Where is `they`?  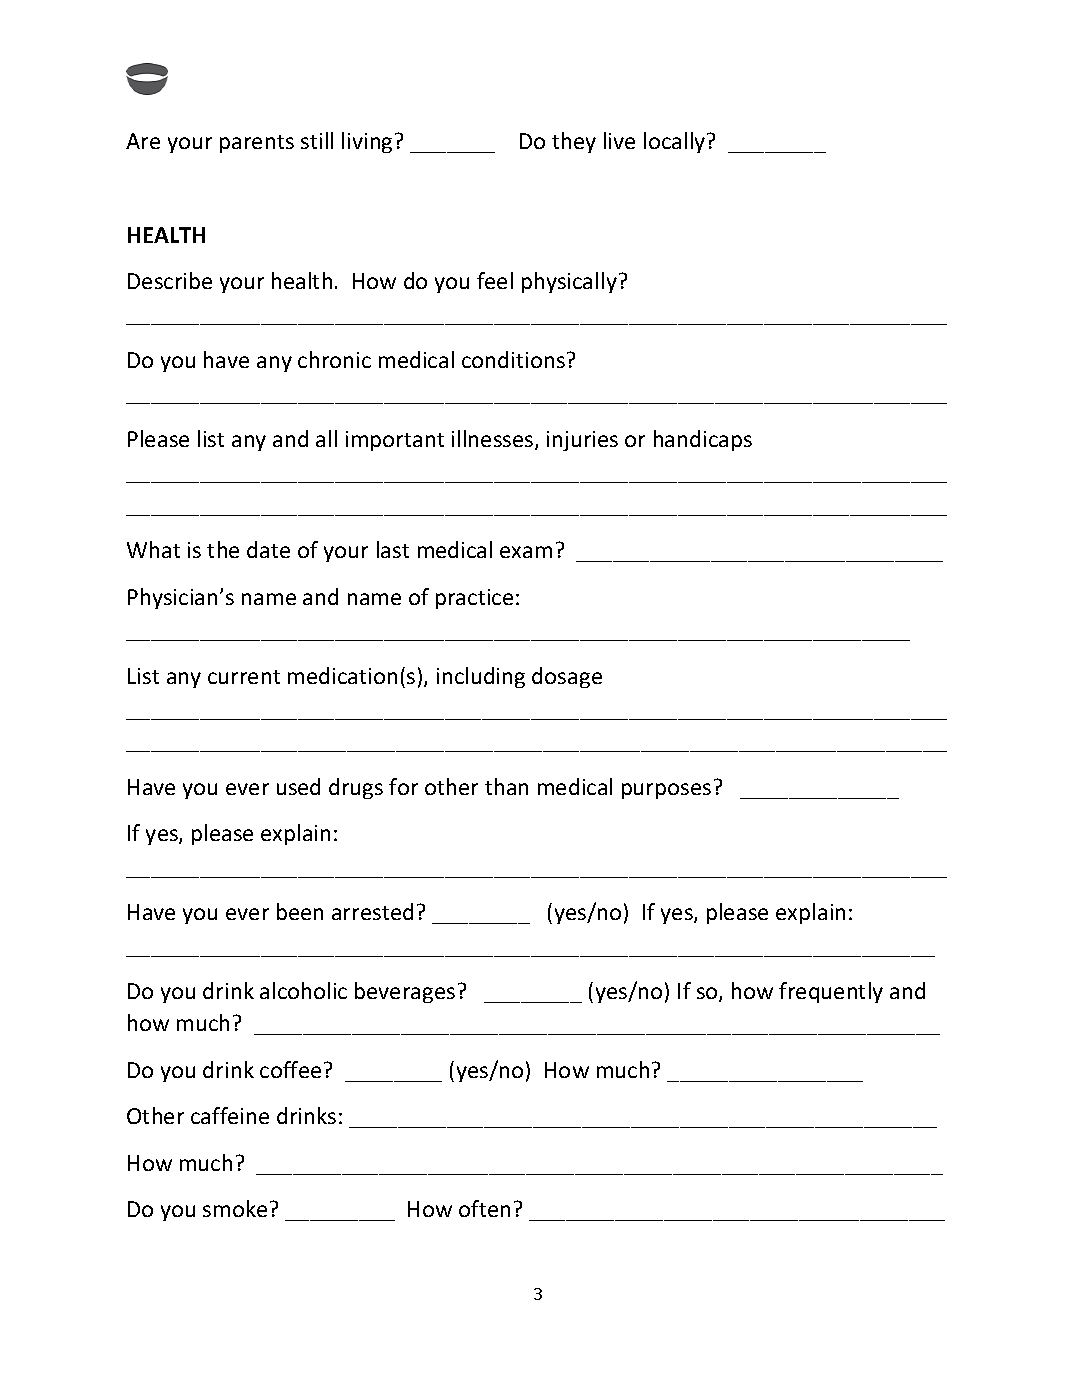
they is located at coordinates (574, 142).
